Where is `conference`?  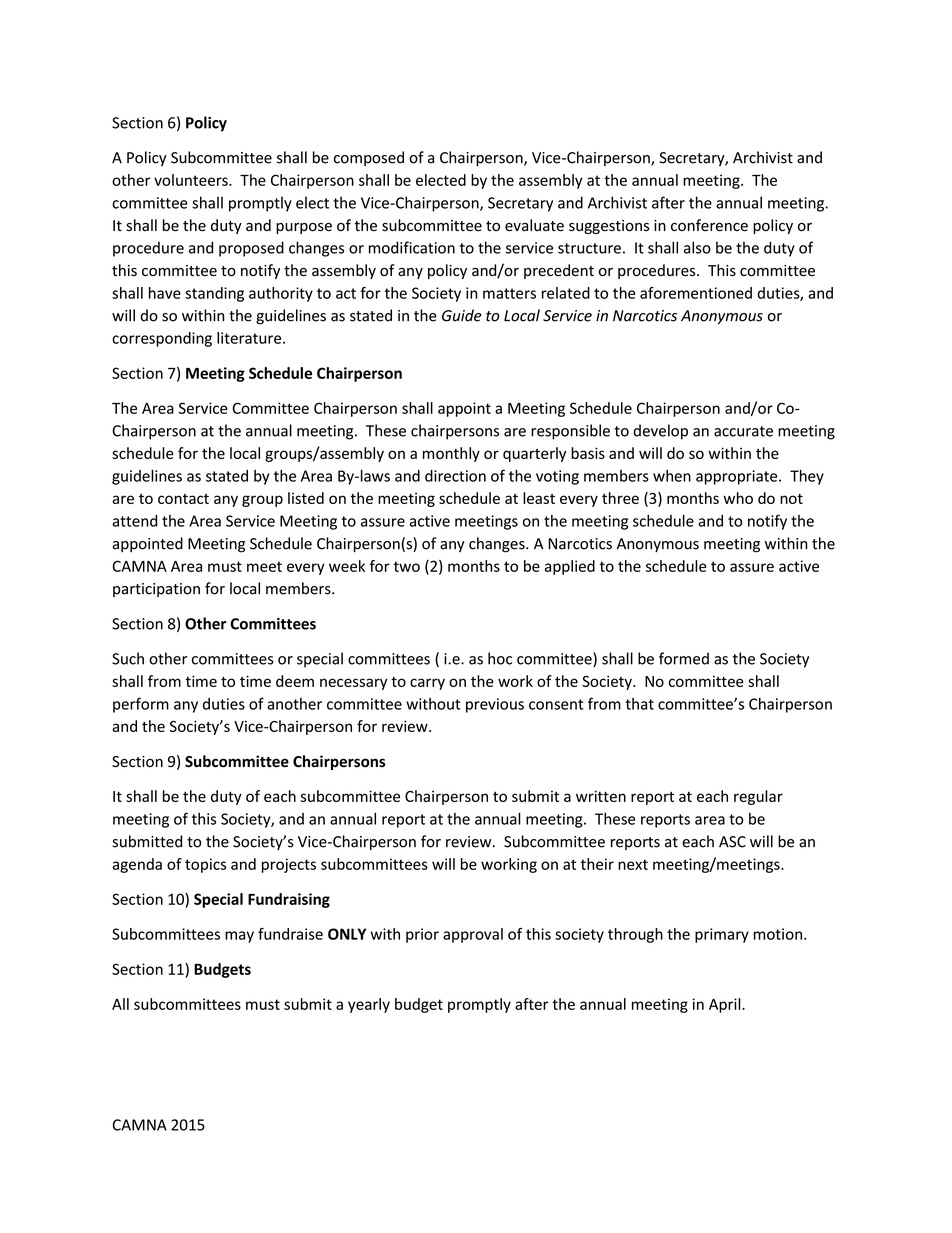
conference is located at coordinates (709, 225).
